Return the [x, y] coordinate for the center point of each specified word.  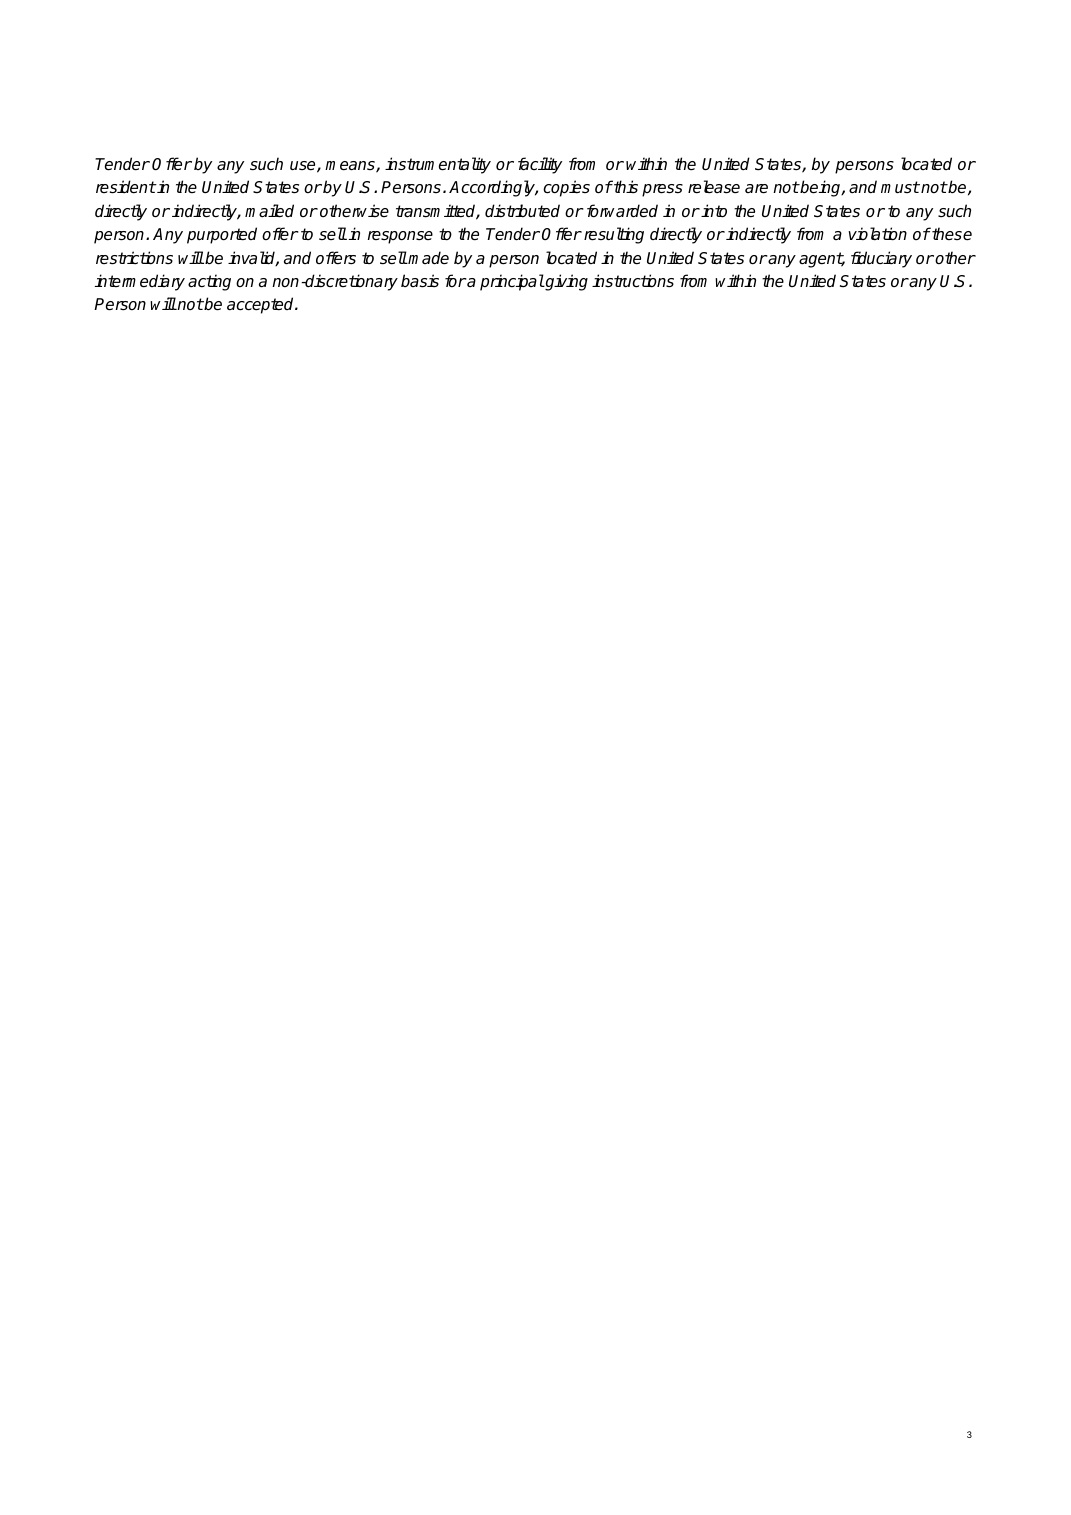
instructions [633, 281]
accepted [261, 305]
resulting [614, 235]
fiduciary [881, 259]
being [821, 188]
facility [540, 165]
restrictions [134, 258]
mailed [269, 211]
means [351, 167]
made [428, 258]
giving [565, 282]
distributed [522, 211]
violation [877, 234]
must [900, 187]
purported [222, 235]
